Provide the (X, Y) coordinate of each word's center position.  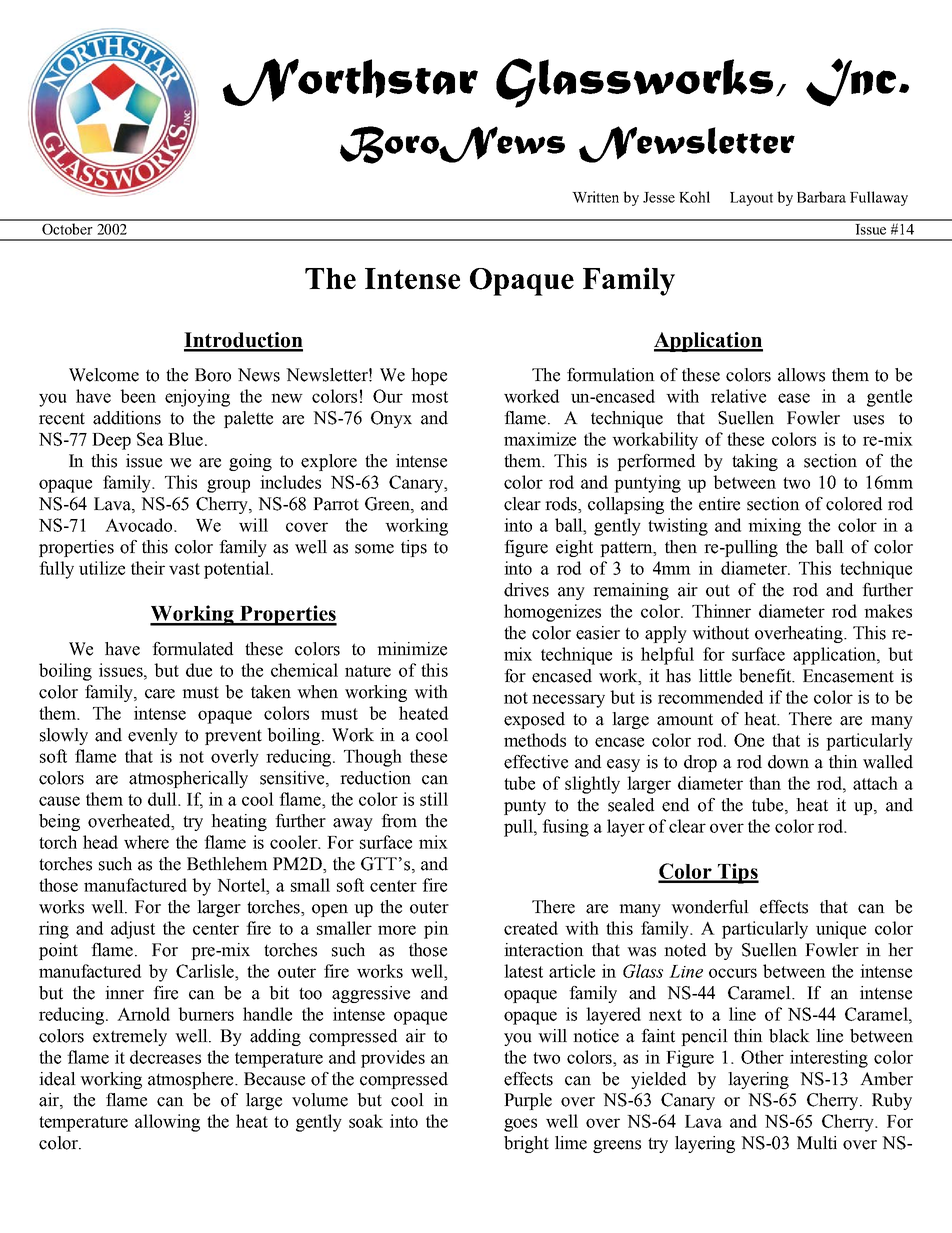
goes (520, 1125)
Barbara (821, 197)
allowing (167, 1123)
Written (595, 197)
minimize (412, 649)
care (160, 694)
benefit (766, 676)
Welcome (104, 375)
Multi (817, 1143)
